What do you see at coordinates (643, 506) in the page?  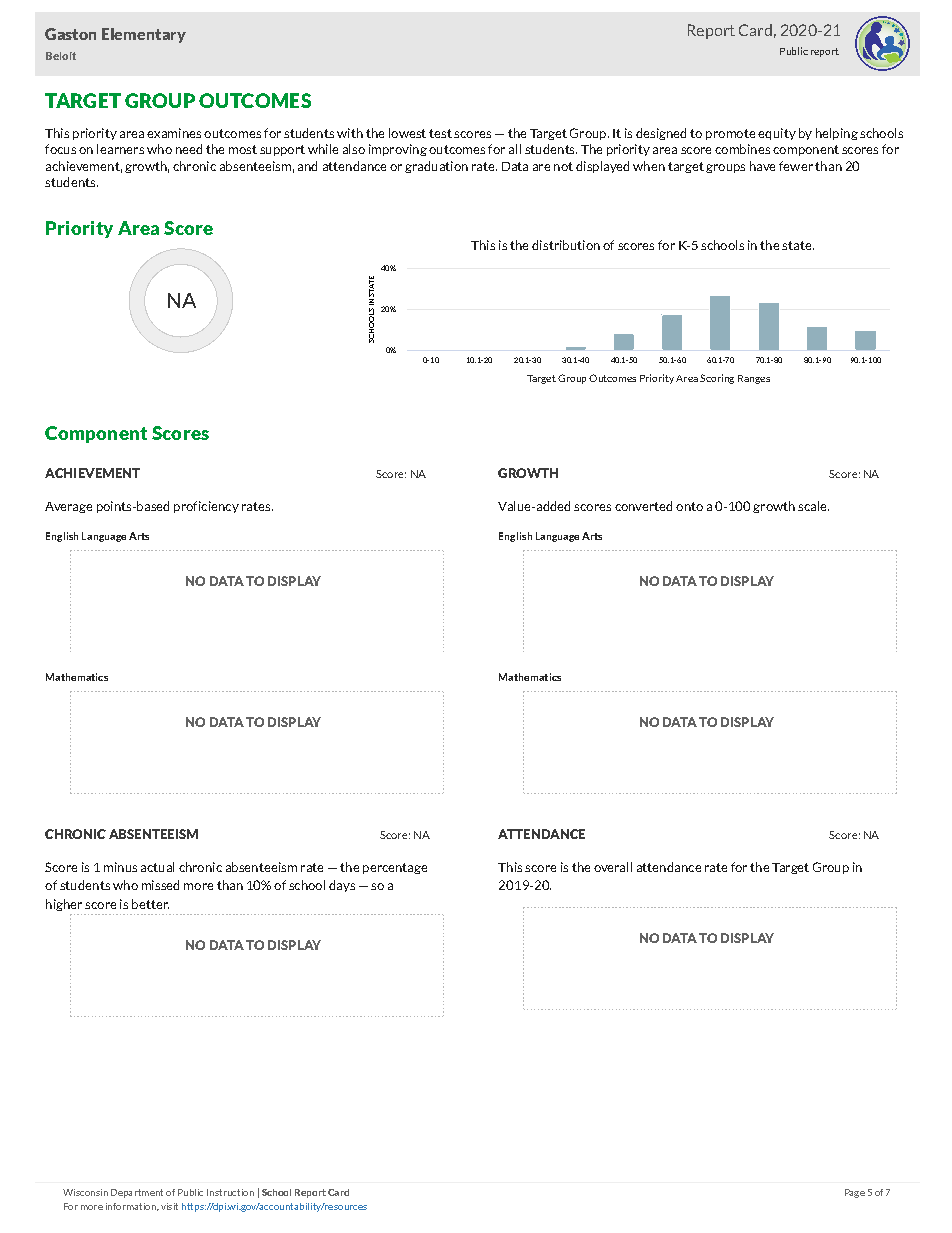 I see `converted` at bounding box center [643, 506].
